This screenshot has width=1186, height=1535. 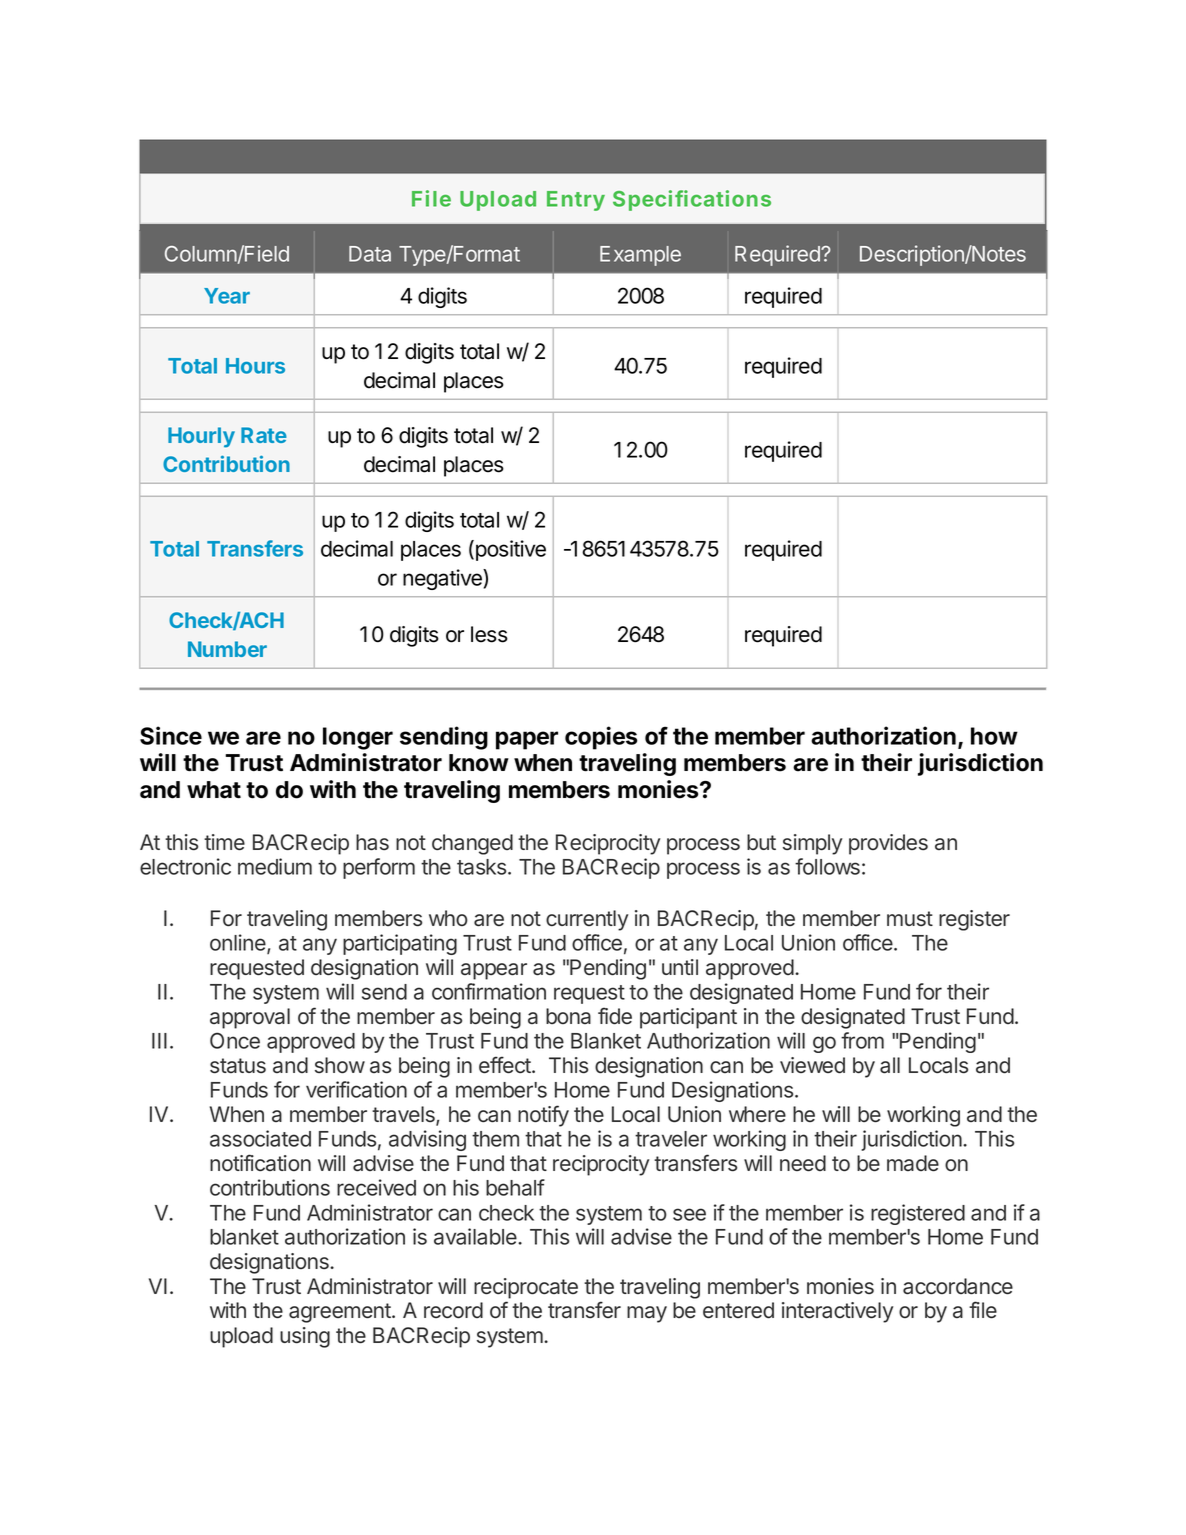 I want to click on Year, so click(x=227, y=296).
